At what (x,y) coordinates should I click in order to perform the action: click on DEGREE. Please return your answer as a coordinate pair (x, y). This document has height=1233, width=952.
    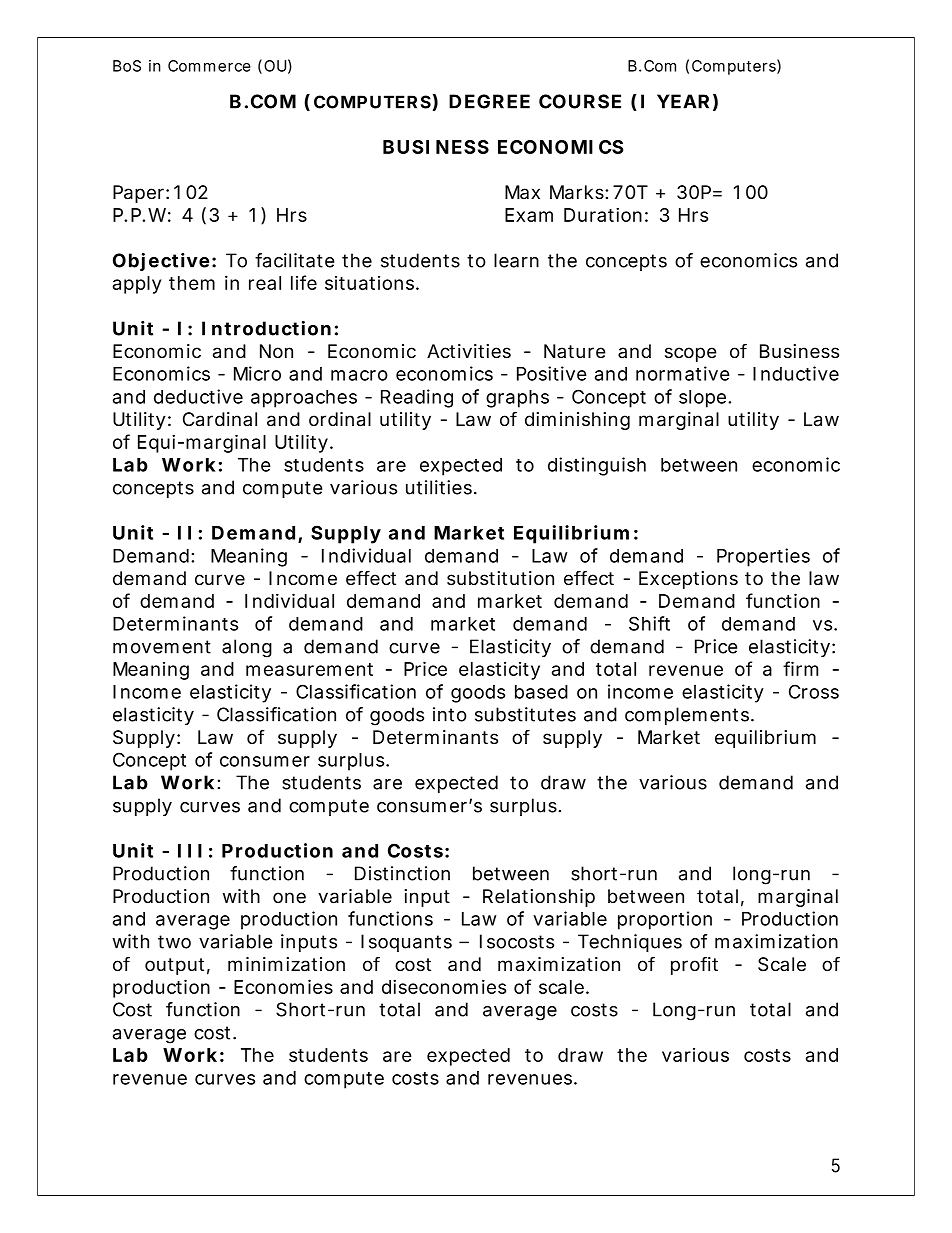
    Looking at the image, I should click on (489, 101).
